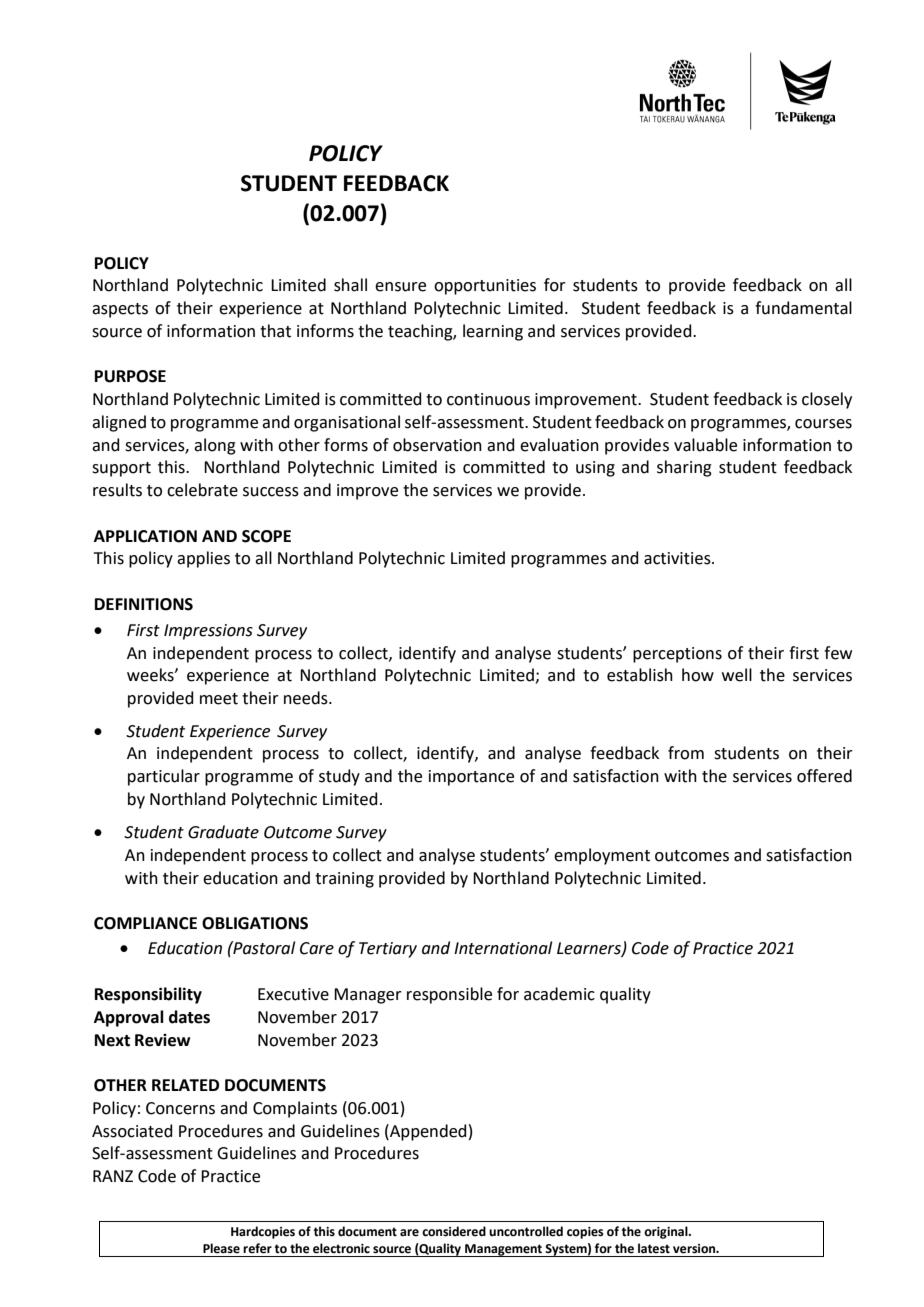 This image has width=924, height=1307. I want to click on learning, so click(493, 332).
